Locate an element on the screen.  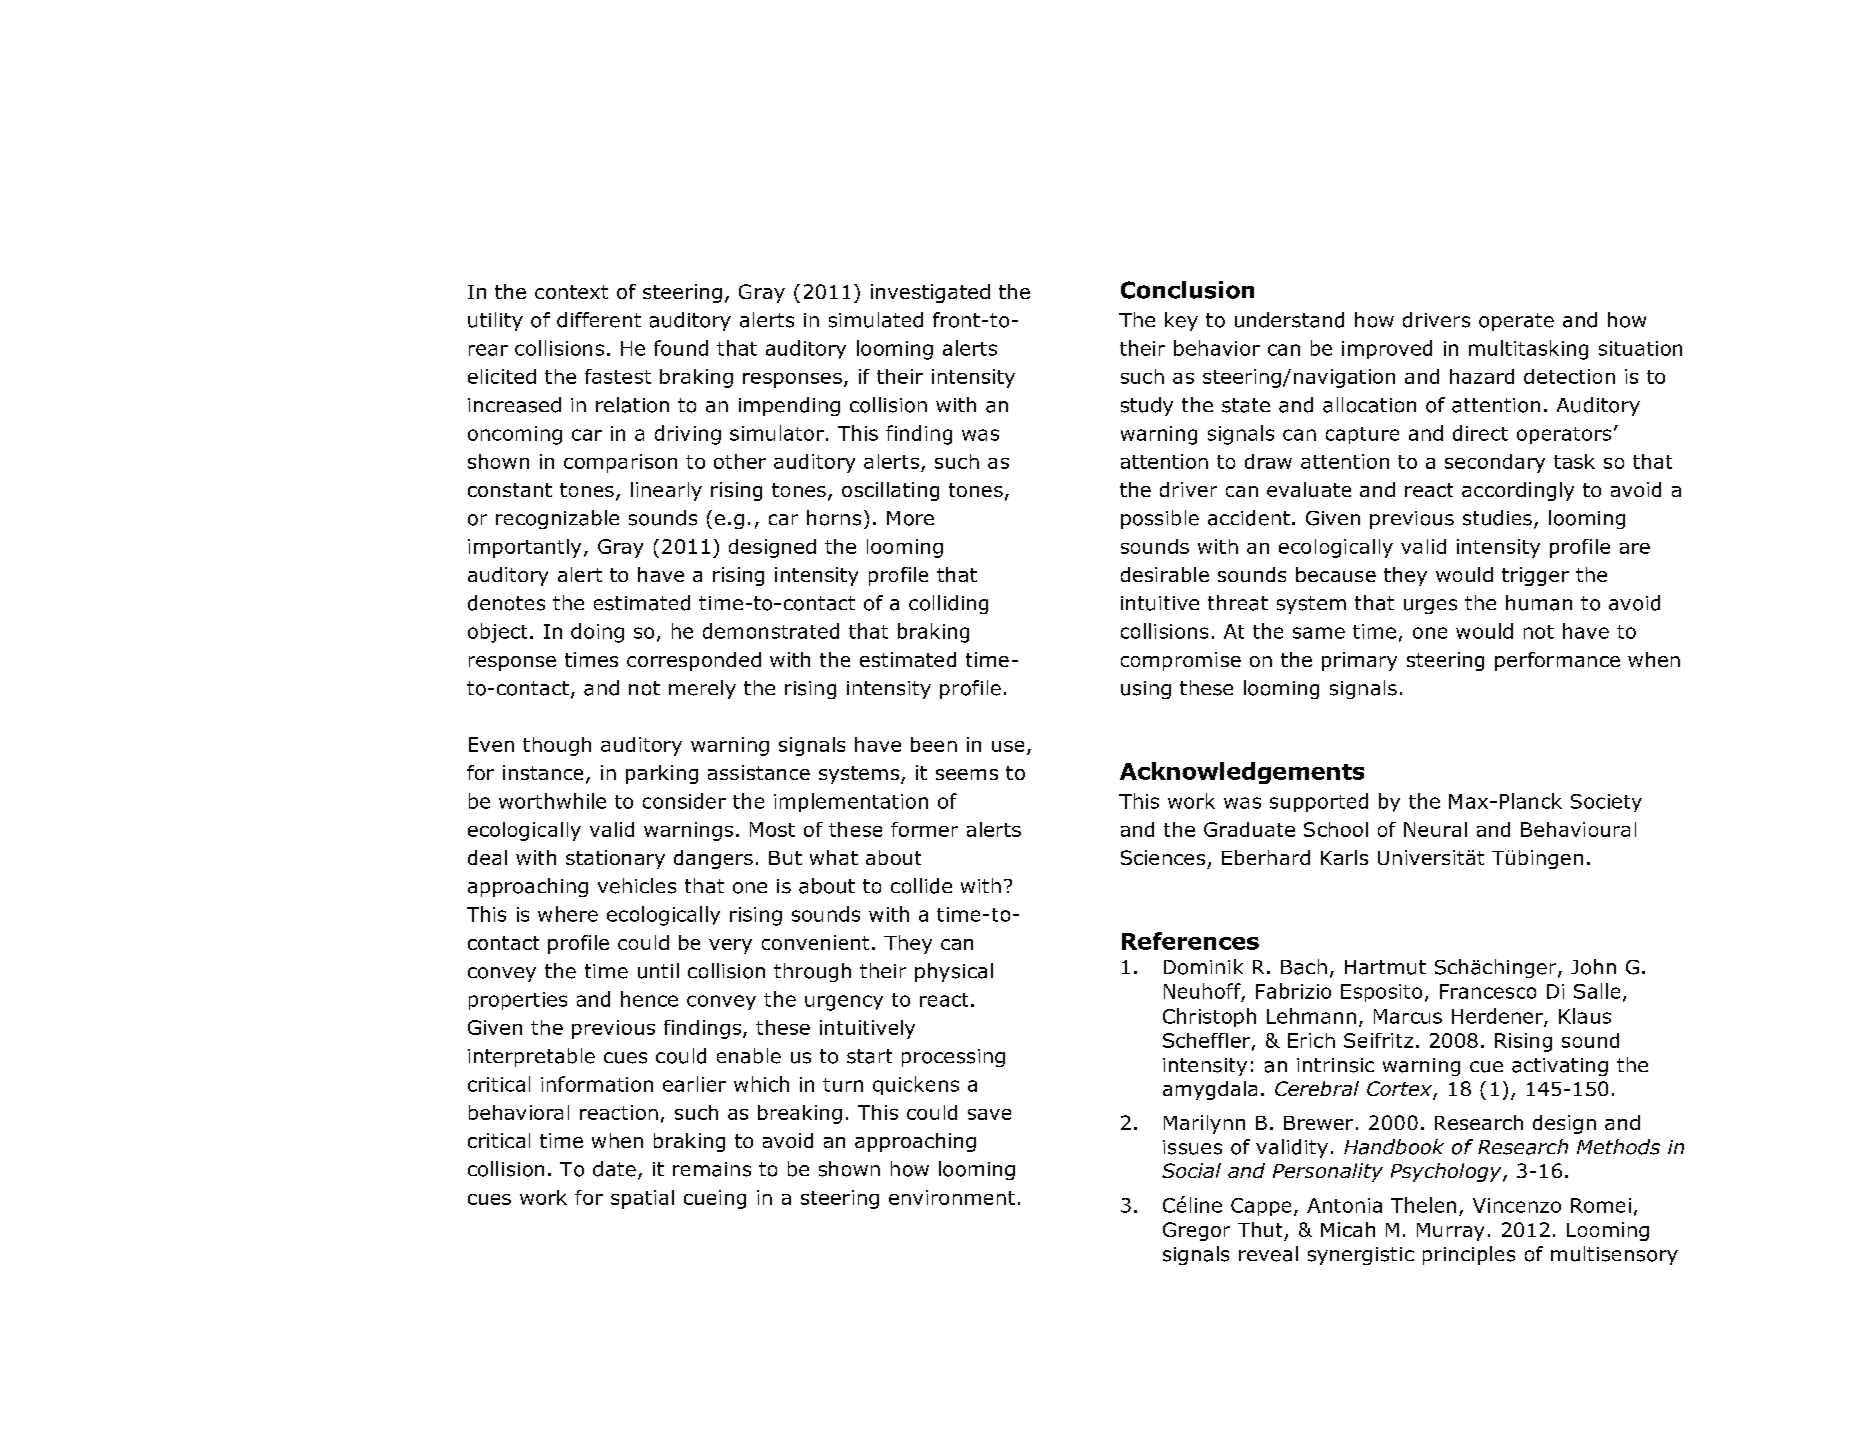
John is located at coordinates (1593, 967).
